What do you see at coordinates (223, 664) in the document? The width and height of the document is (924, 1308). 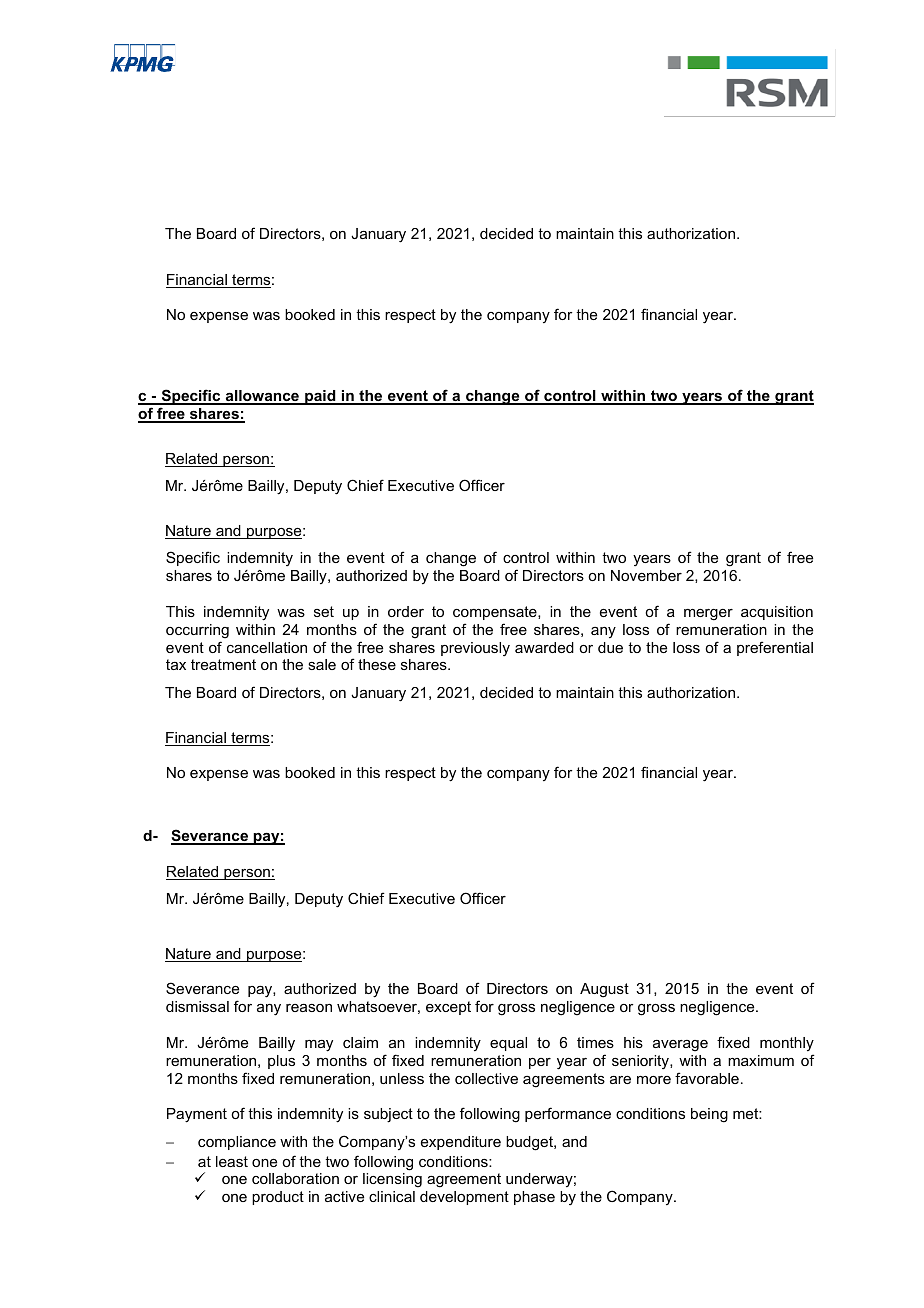 I see `treatment` at bounding box center [223, 664].
